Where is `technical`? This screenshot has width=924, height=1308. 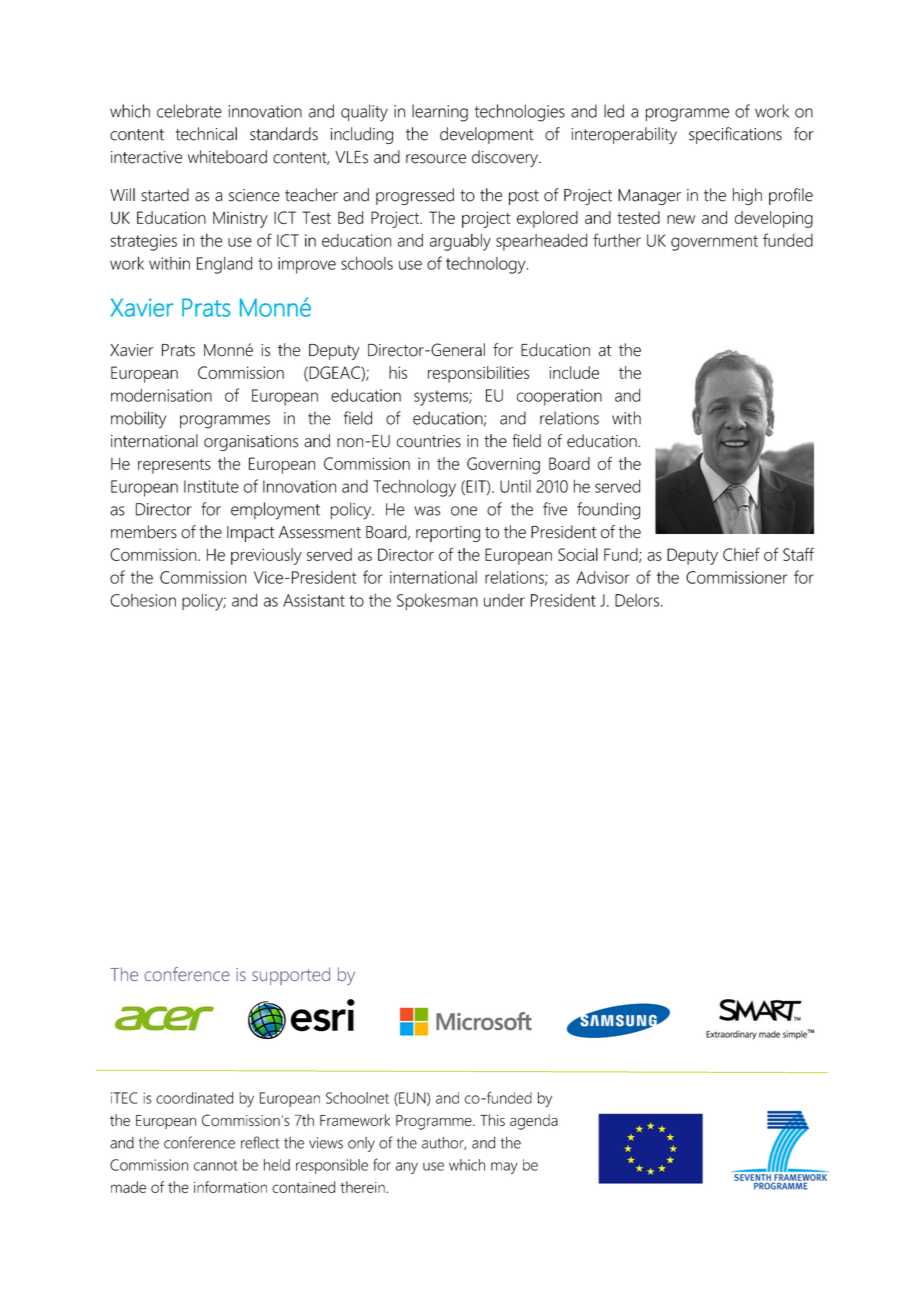 technical is located at coordinates (206, 134).
